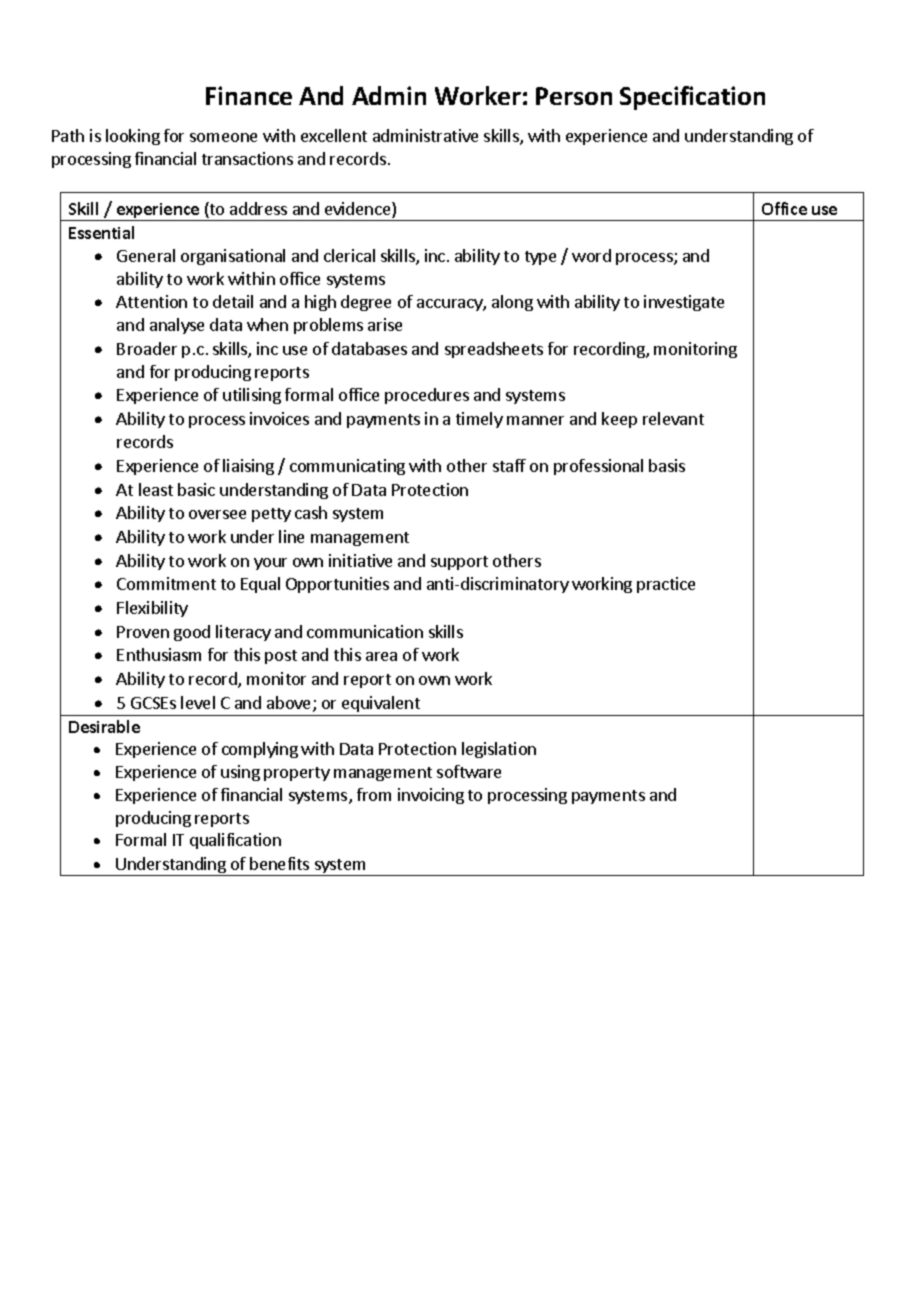  Describe the element at coordinates (598, 467) in the screenshot. I see `professional` at that location.
